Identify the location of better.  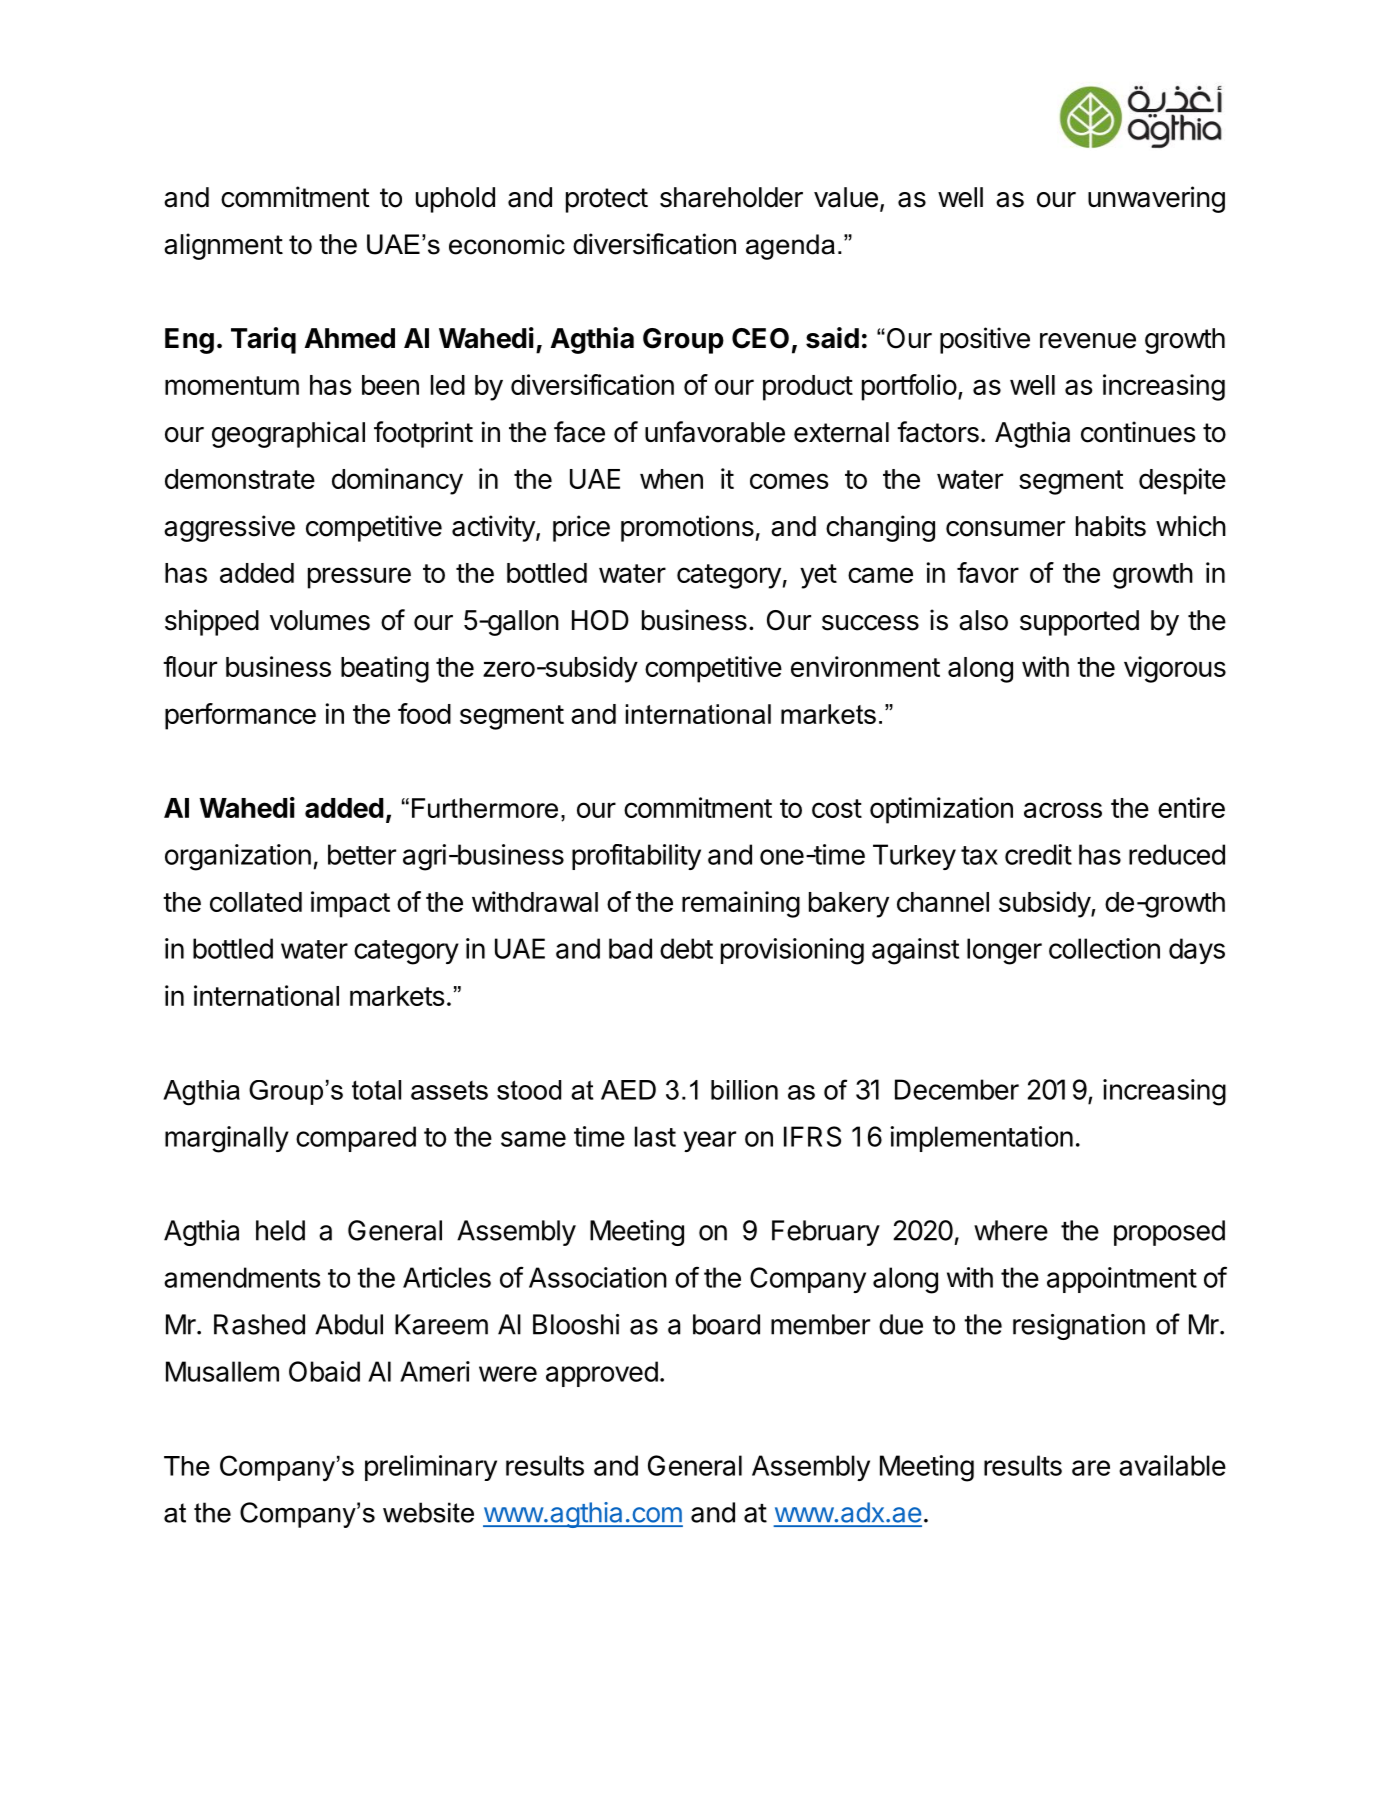
(362, 854).
